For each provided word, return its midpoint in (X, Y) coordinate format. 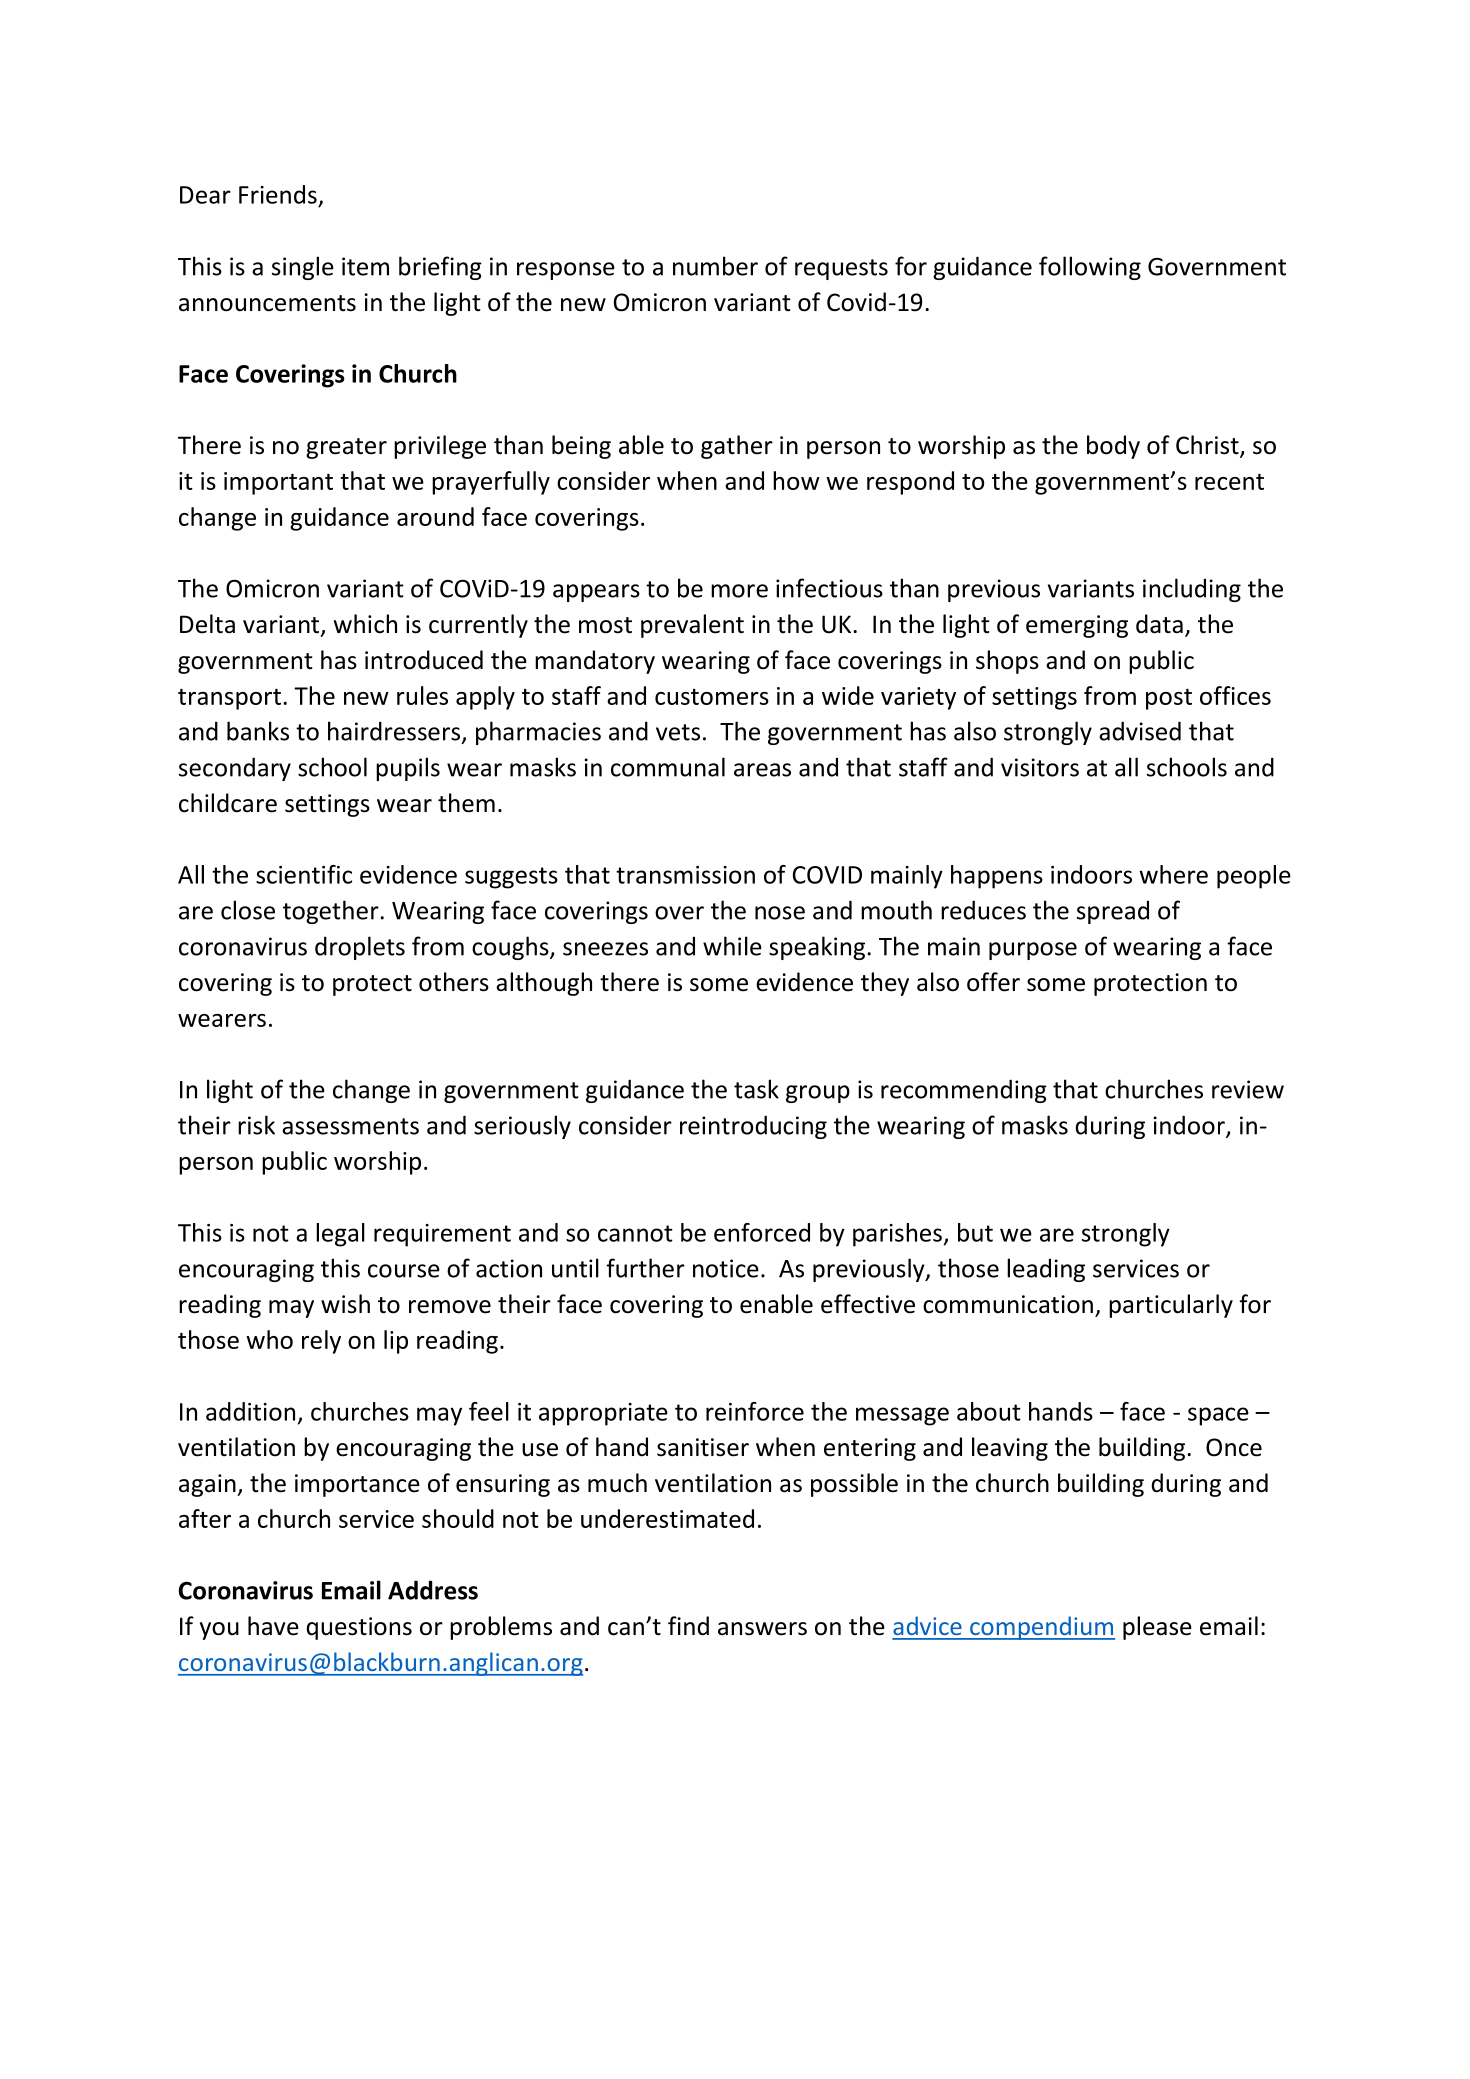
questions (359, 1628)
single (303, 268)
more (739, 591)
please (1157, 1628)
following (1090, 268)
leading (1046, 1270)
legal (340, 1235)
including (1192, 590)
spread (1113, 912)
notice (726, 1268)
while (732, 946)
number (715, 266)
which (365, 624)
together (332, 912)
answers (762, 1629)
